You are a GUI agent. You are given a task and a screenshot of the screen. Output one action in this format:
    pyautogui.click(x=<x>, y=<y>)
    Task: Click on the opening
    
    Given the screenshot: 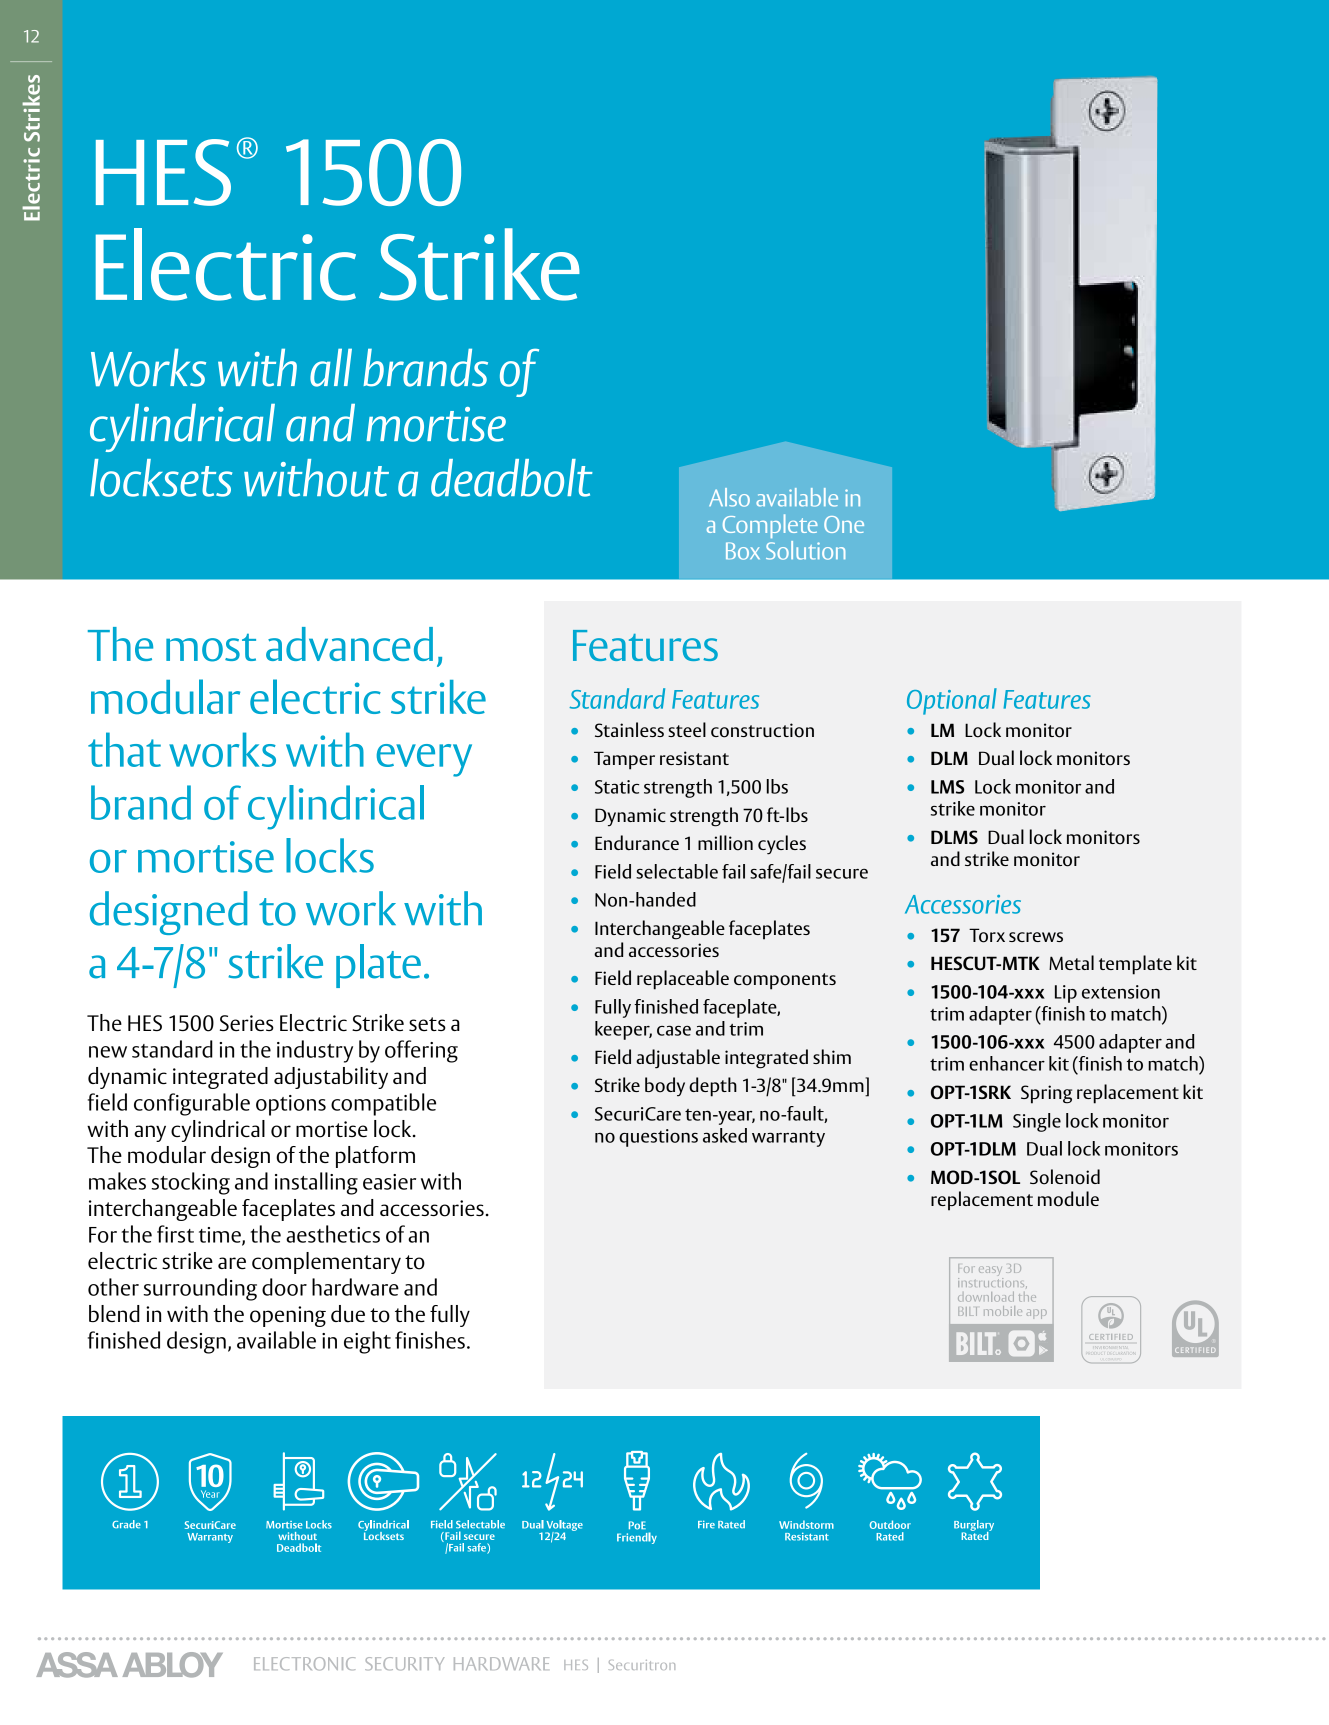 What is the action you would take?
    pyautogui.click(x=288, y=1316)
